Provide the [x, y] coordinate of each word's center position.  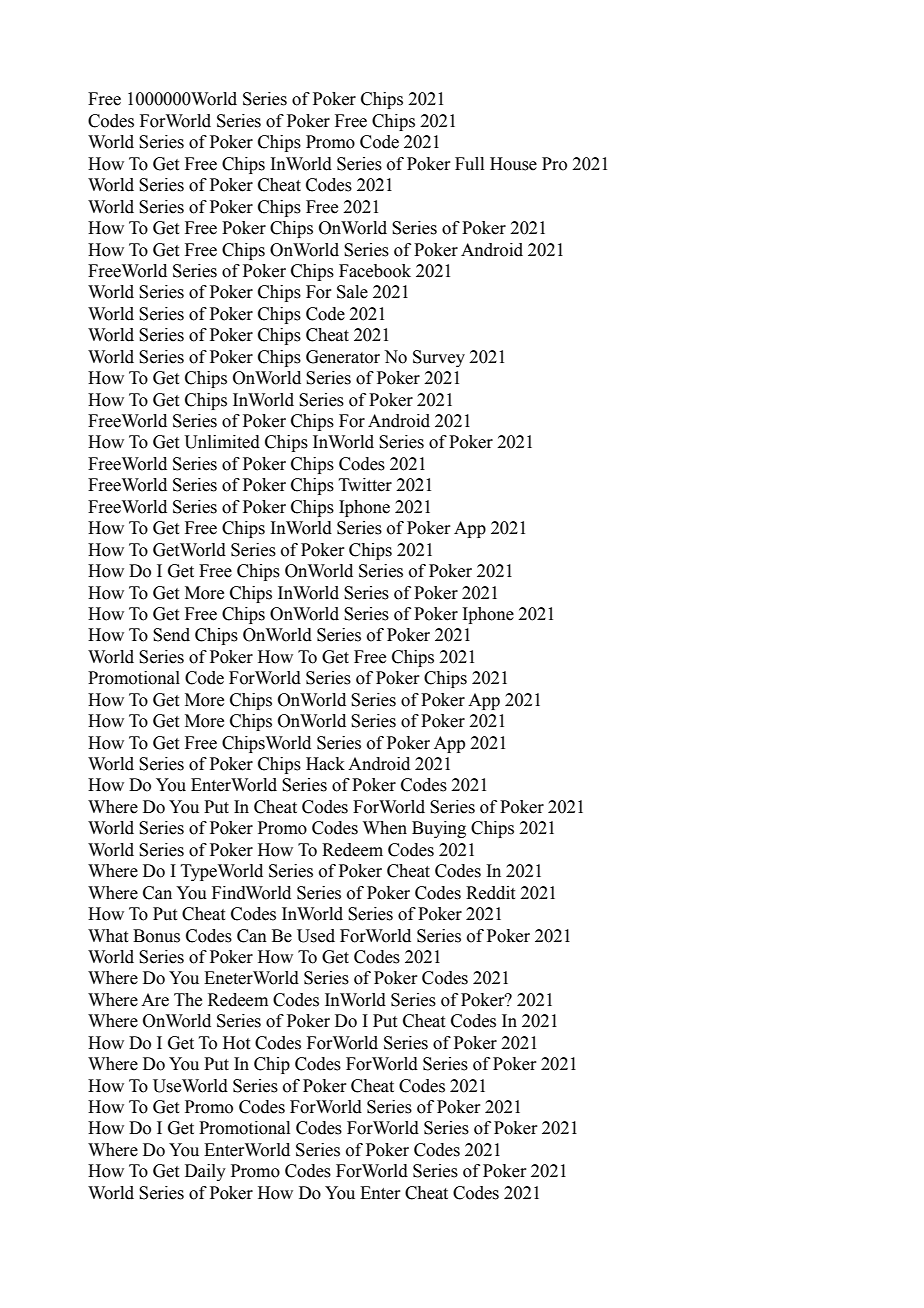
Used [316, 936]
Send [171, 635]
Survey [439, 358]
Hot [236, 1043]
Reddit [490, 893]
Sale [352, 292]
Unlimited [222, 442]
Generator [343, 357]
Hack [325, 764]
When [385, 828]
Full [469, 164]
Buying [439, 829]
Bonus [156, 936]
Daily [205, 1172]
